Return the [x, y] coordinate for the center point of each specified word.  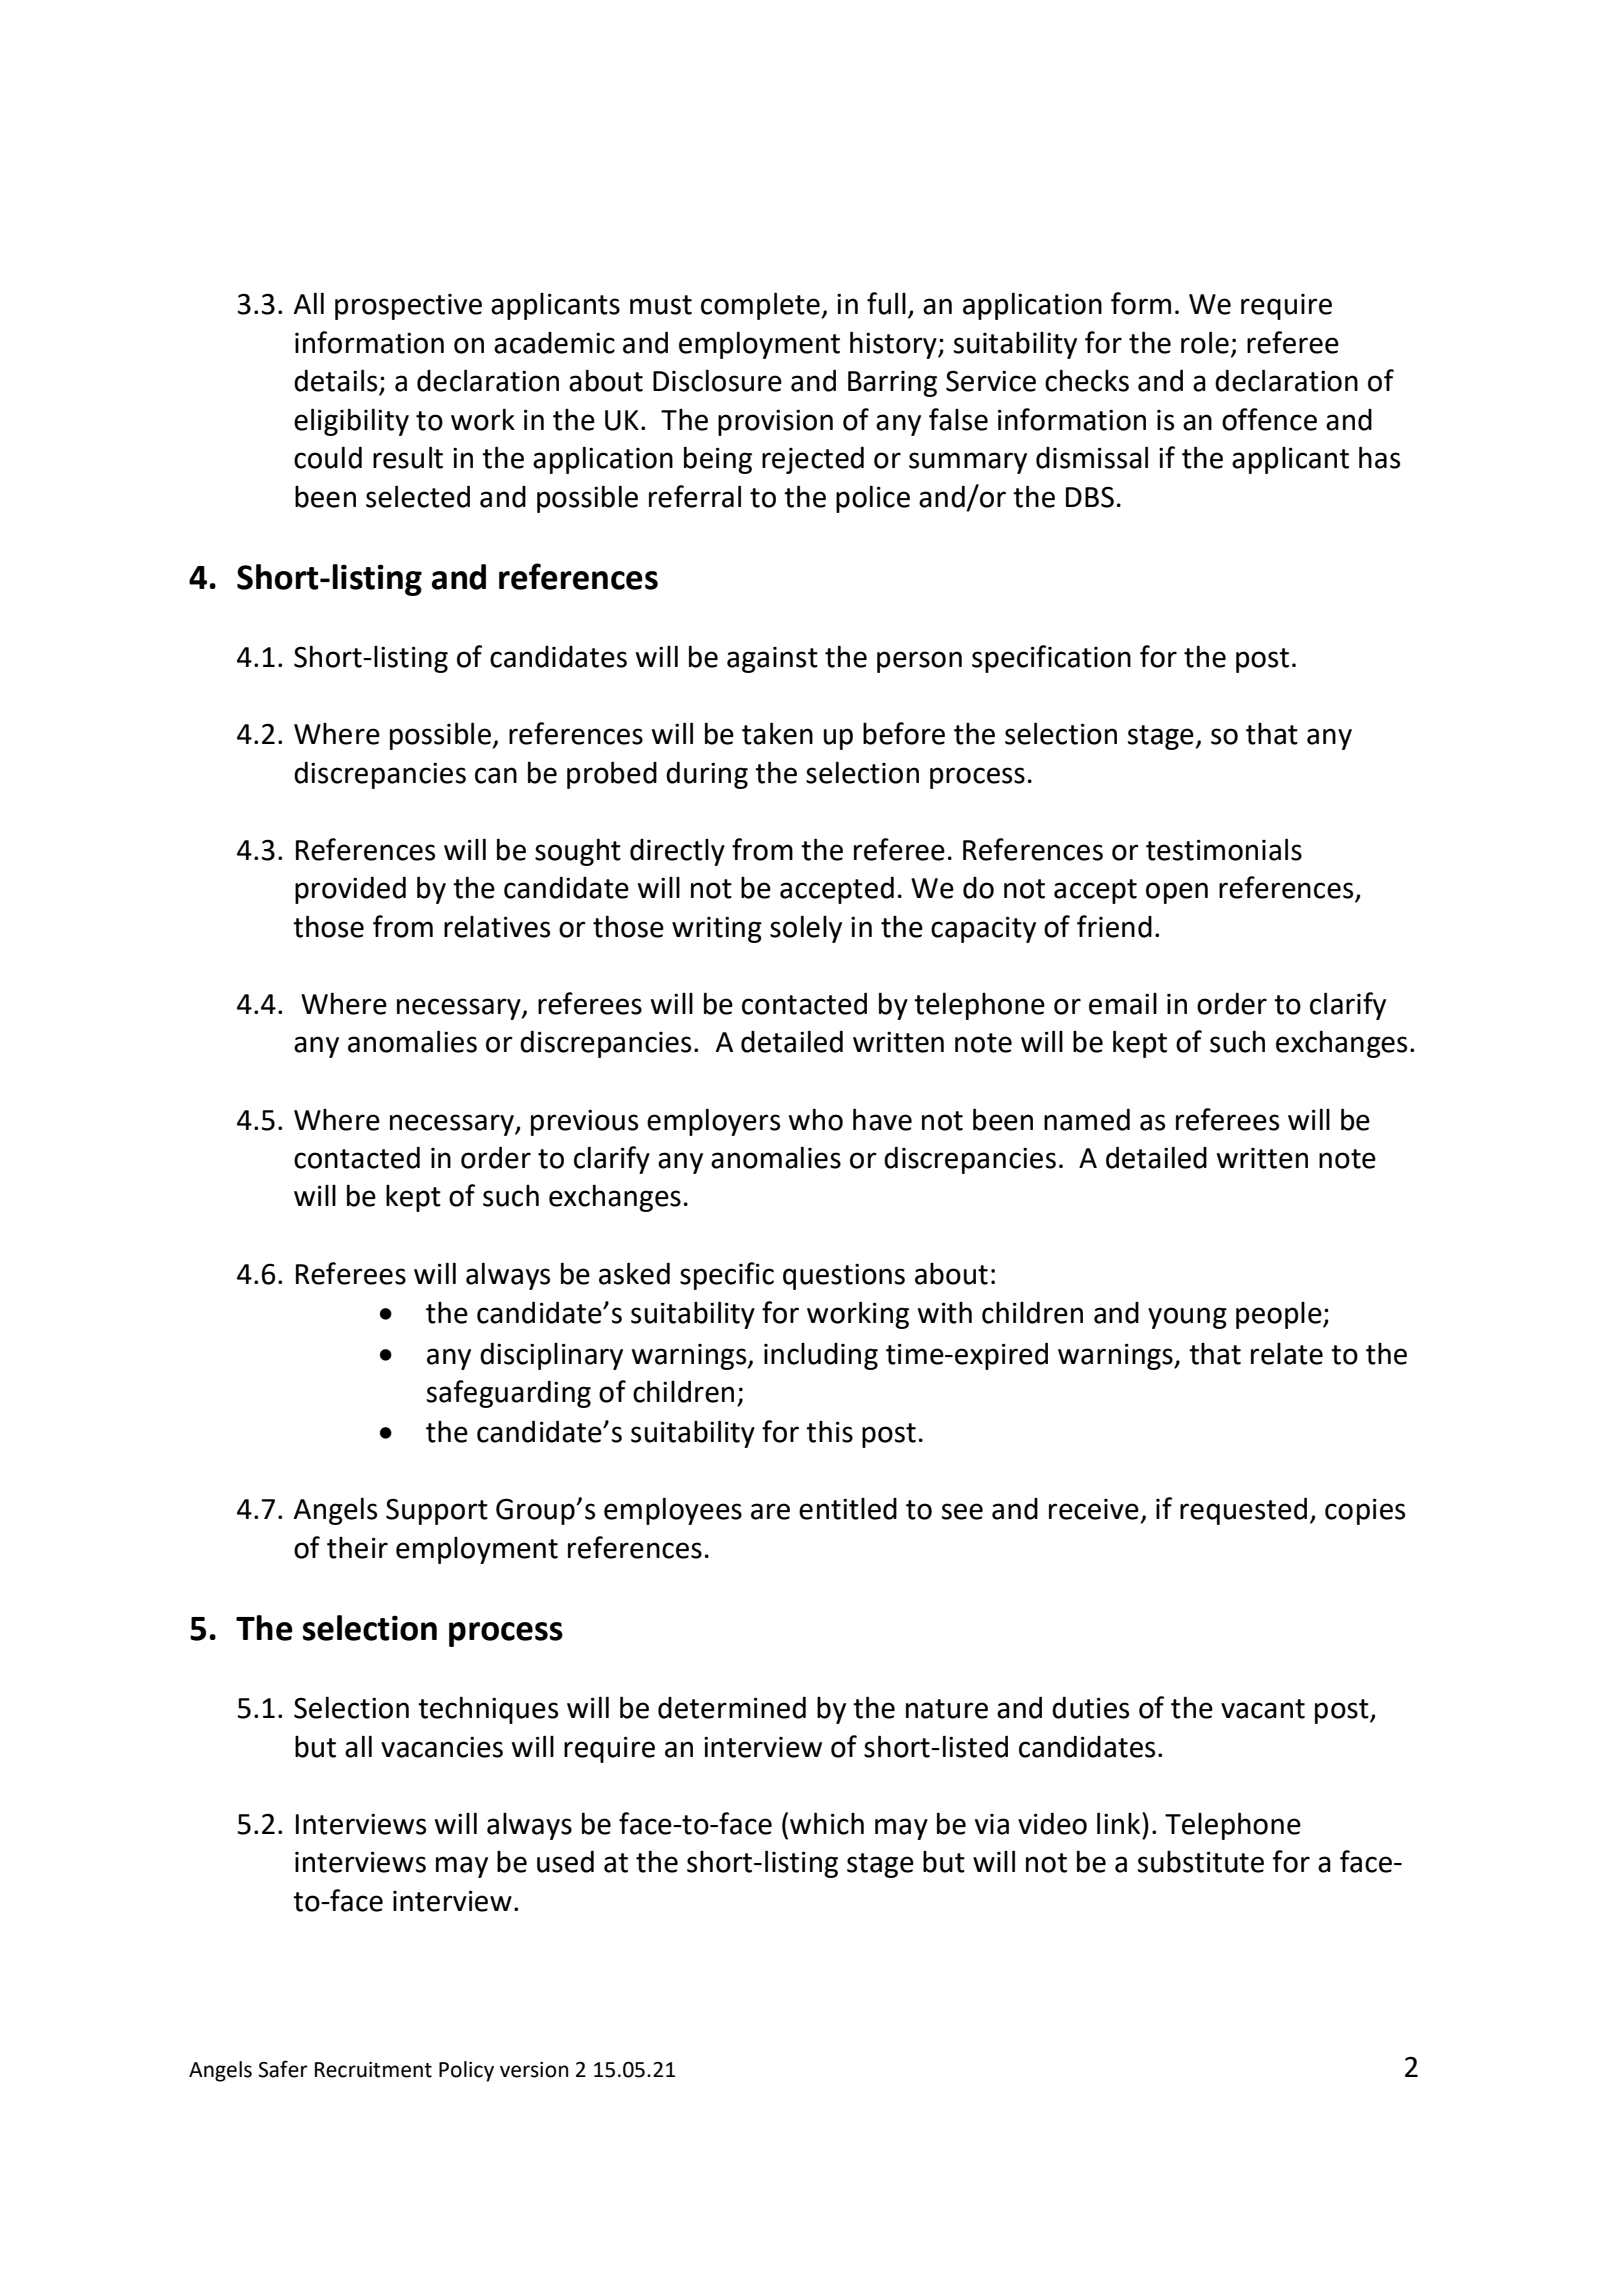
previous [584, 1122]
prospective [408, 307]
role [1205, 342]
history [894, 345]
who [816, 1119]
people [1280, 1315]
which [827, 1823]
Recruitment [373, 2070]
